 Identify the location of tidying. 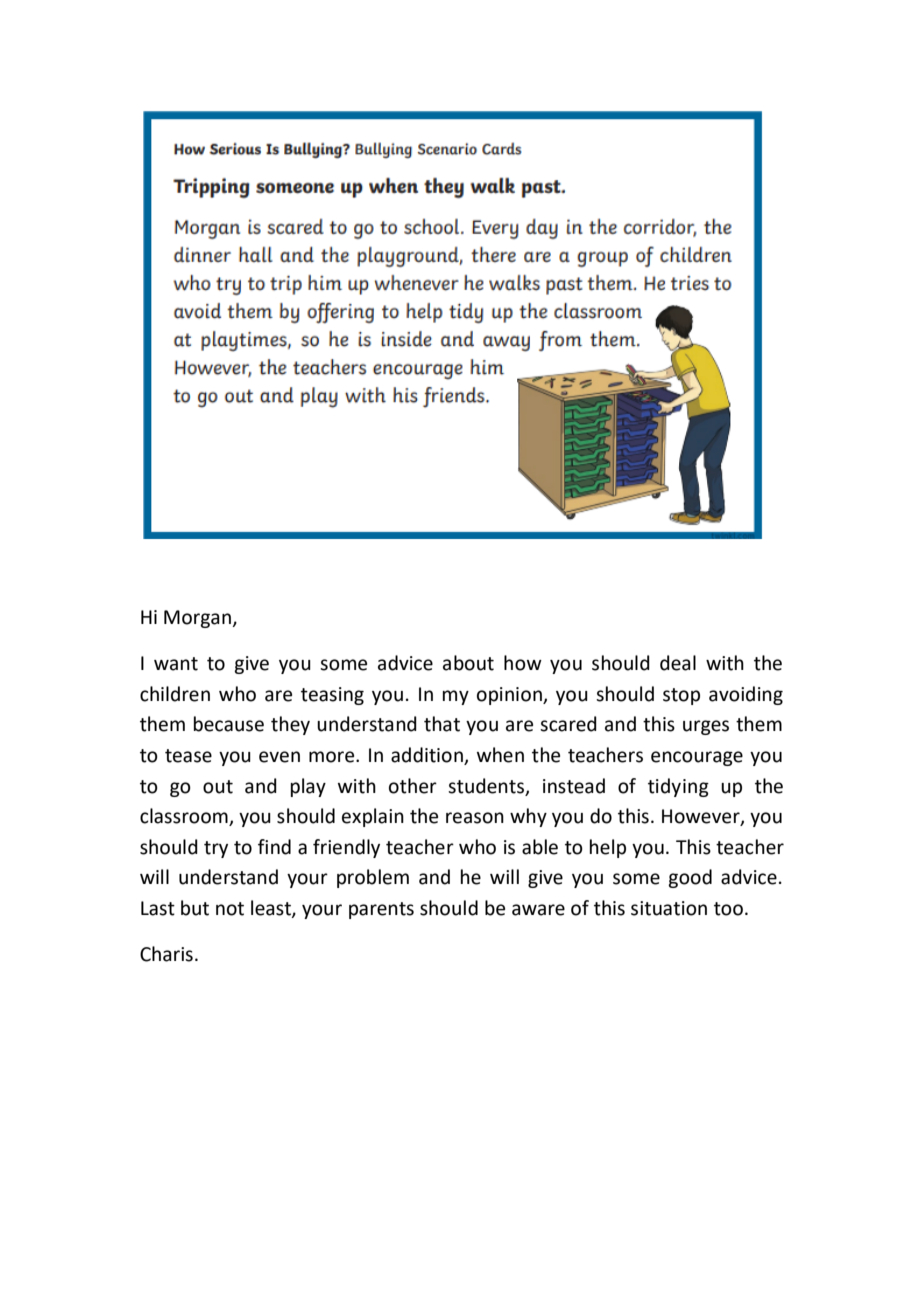
(678, 787).
